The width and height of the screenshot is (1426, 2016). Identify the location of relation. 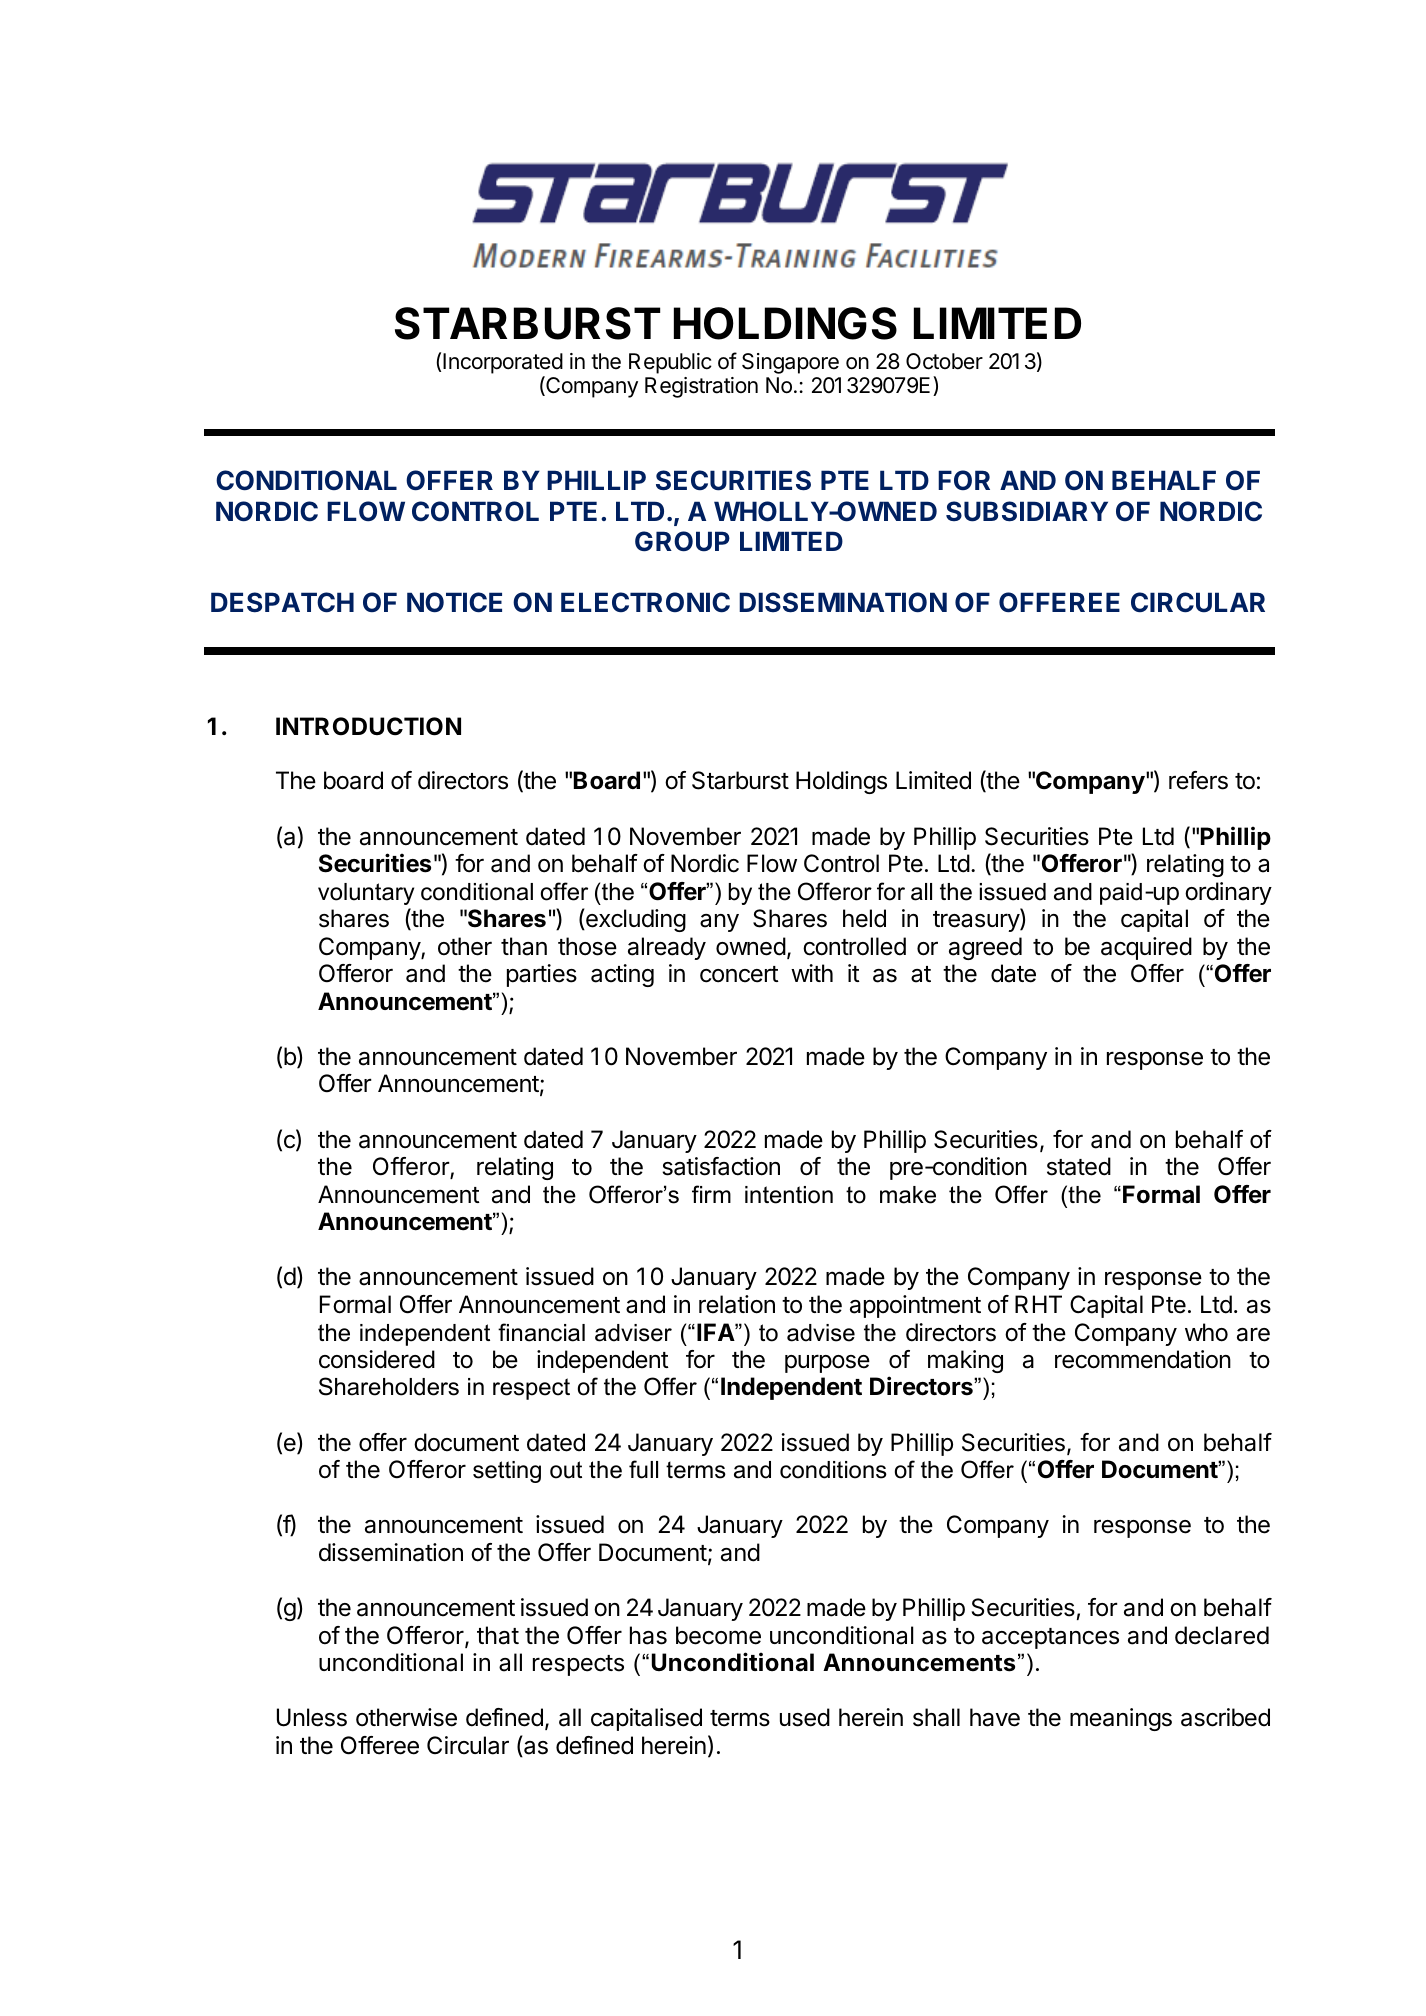
(737, 1304).
